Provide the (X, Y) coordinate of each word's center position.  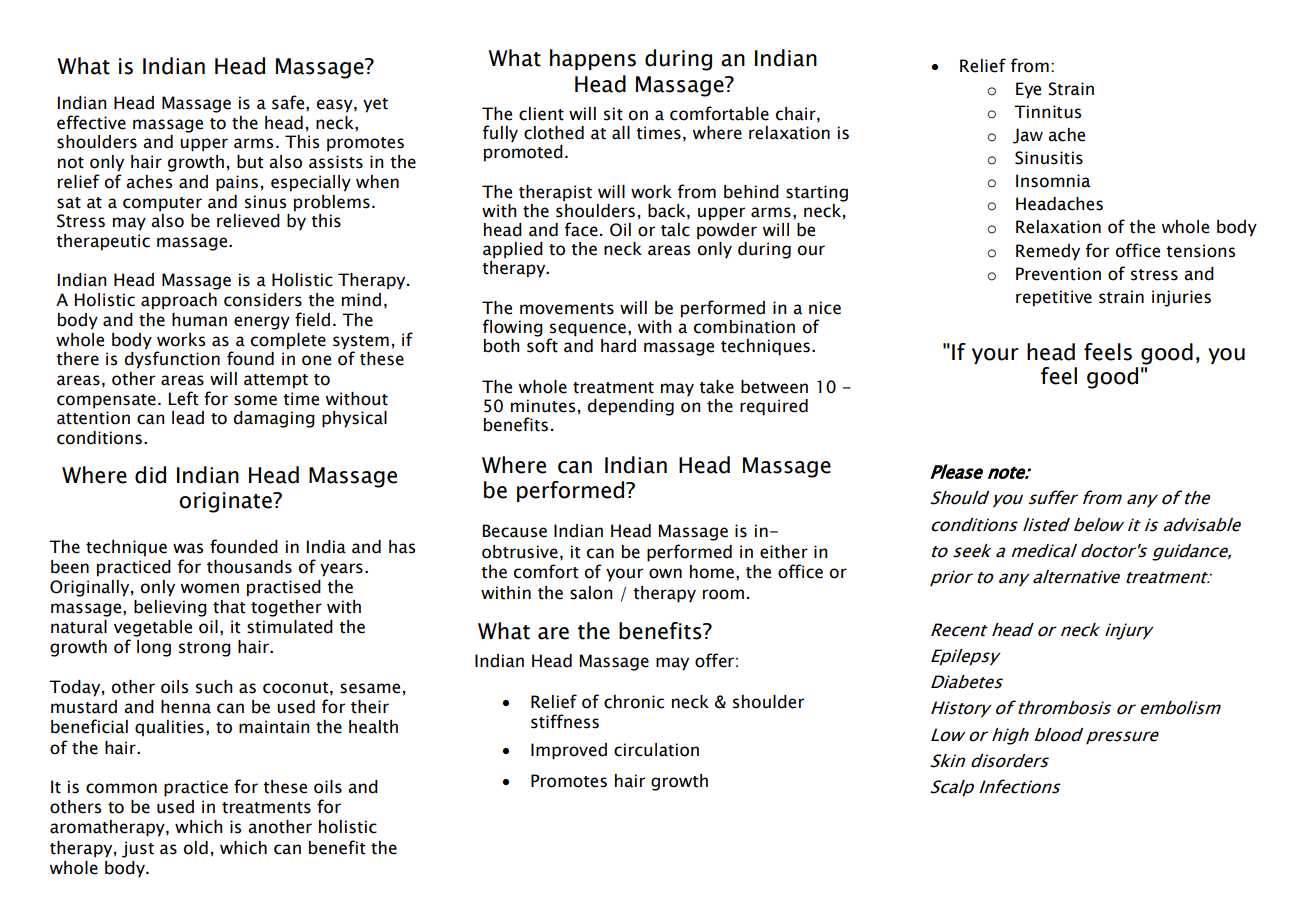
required (774, 407)
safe (289, 102)
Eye (1028, 90)
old (196, 848)
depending (631, 407)
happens (593, 59)
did (150, 475)
